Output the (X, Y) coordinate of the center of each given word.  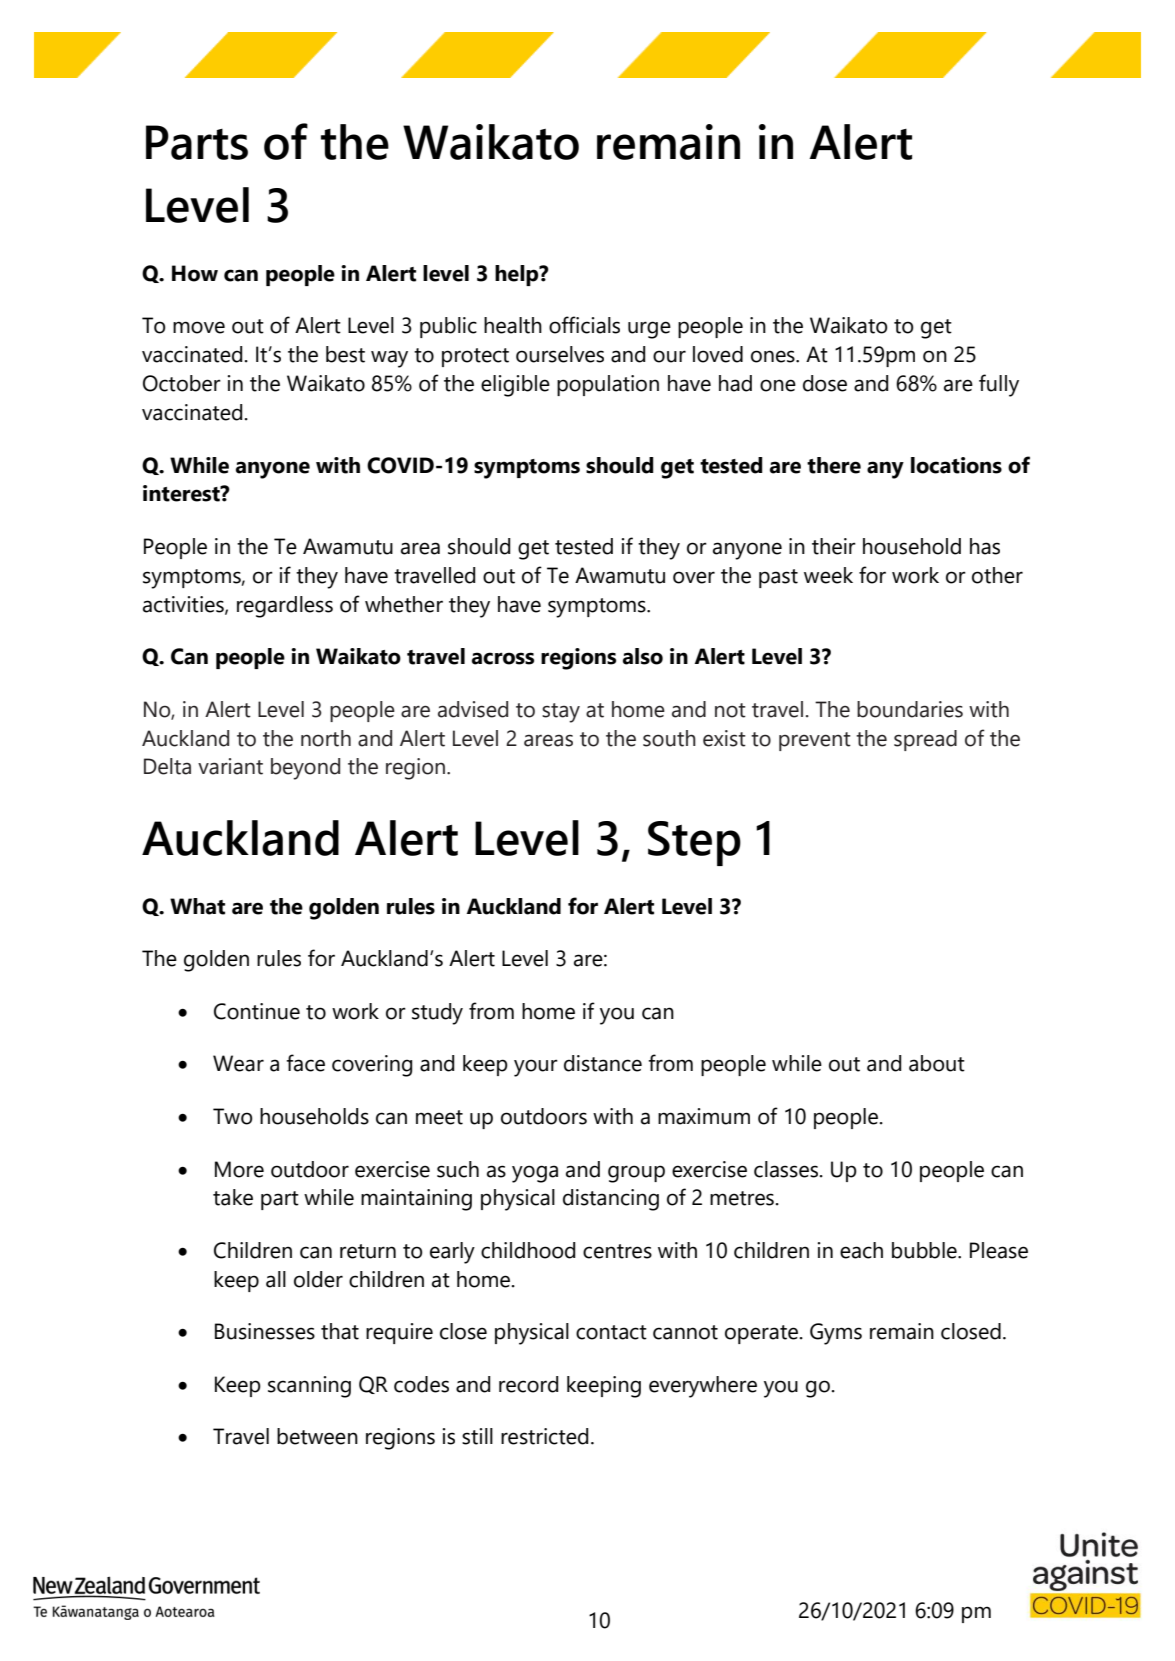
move (199, 327)
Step (694, 843)
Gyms (836, 1334)
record (528, 1384)
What (197, 906)
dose (825, 383)
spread (925, 740)
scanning (309, 1387)
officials (584, 325)
